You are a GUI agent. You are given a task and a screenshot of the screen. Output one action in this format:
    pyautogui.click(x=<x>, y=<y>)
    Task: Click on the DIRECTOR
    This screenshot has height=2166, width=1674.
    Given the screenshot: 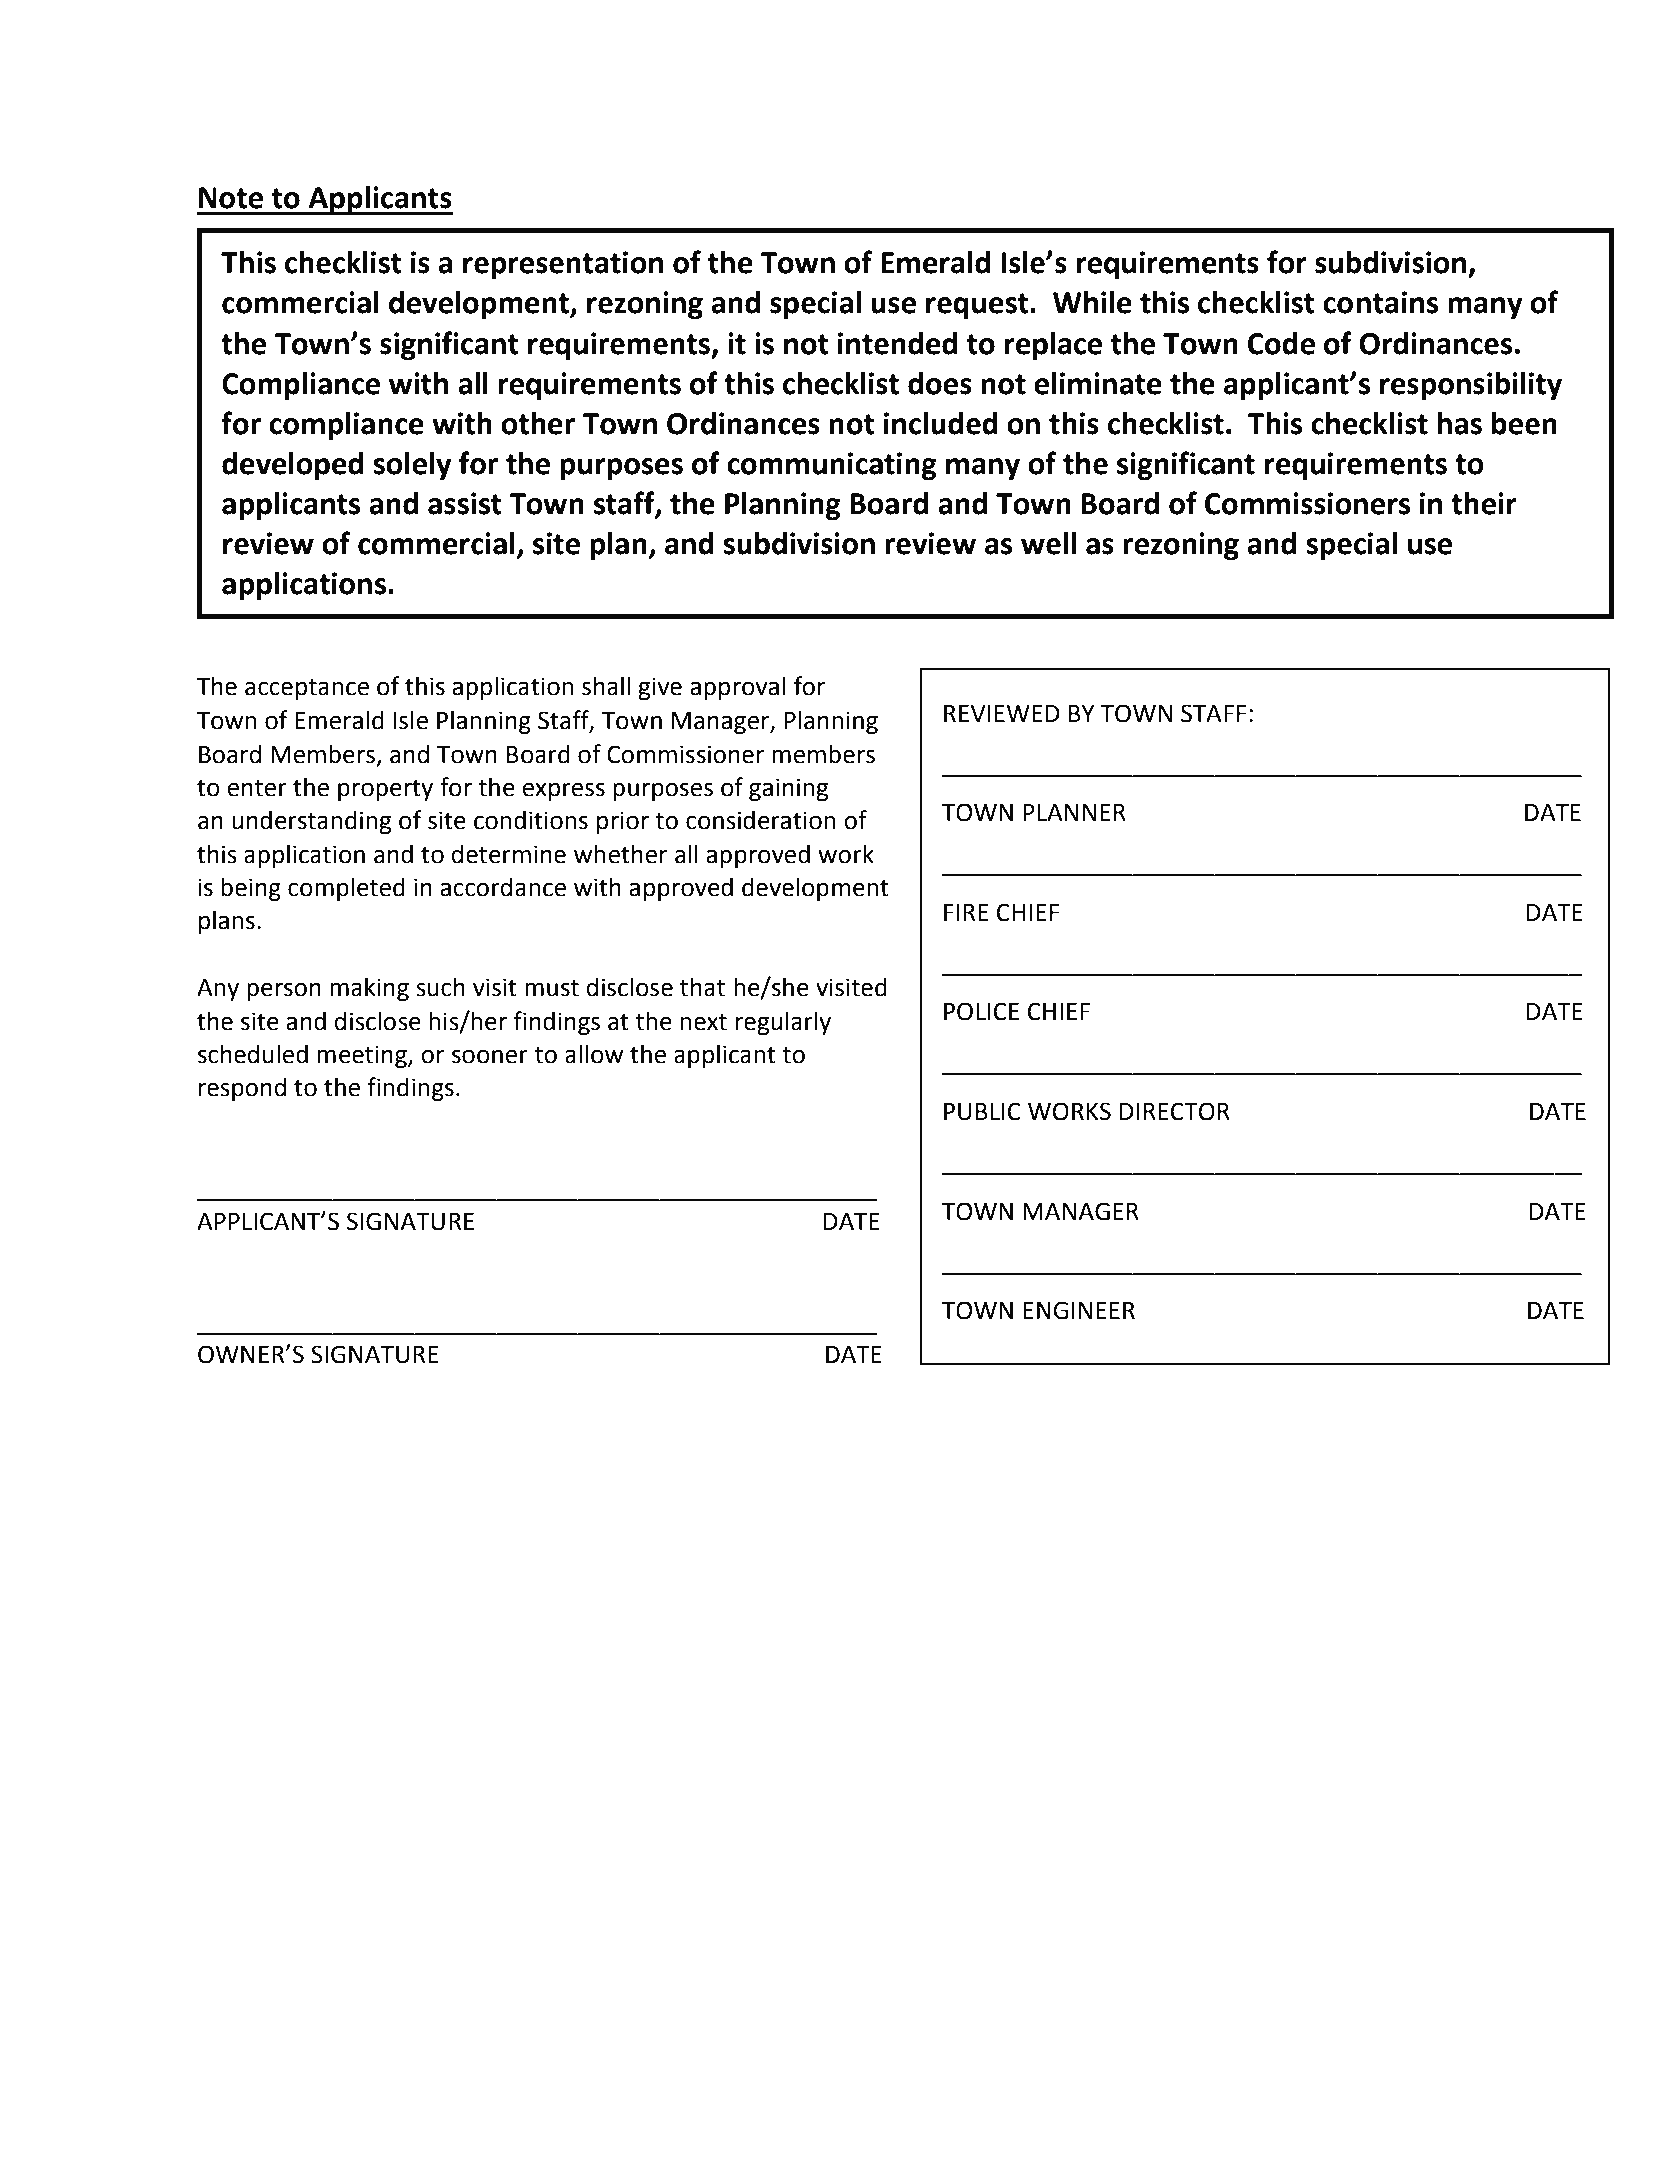 What is the action you would take?
    pyautogui.click(x=1175, y=1111)
